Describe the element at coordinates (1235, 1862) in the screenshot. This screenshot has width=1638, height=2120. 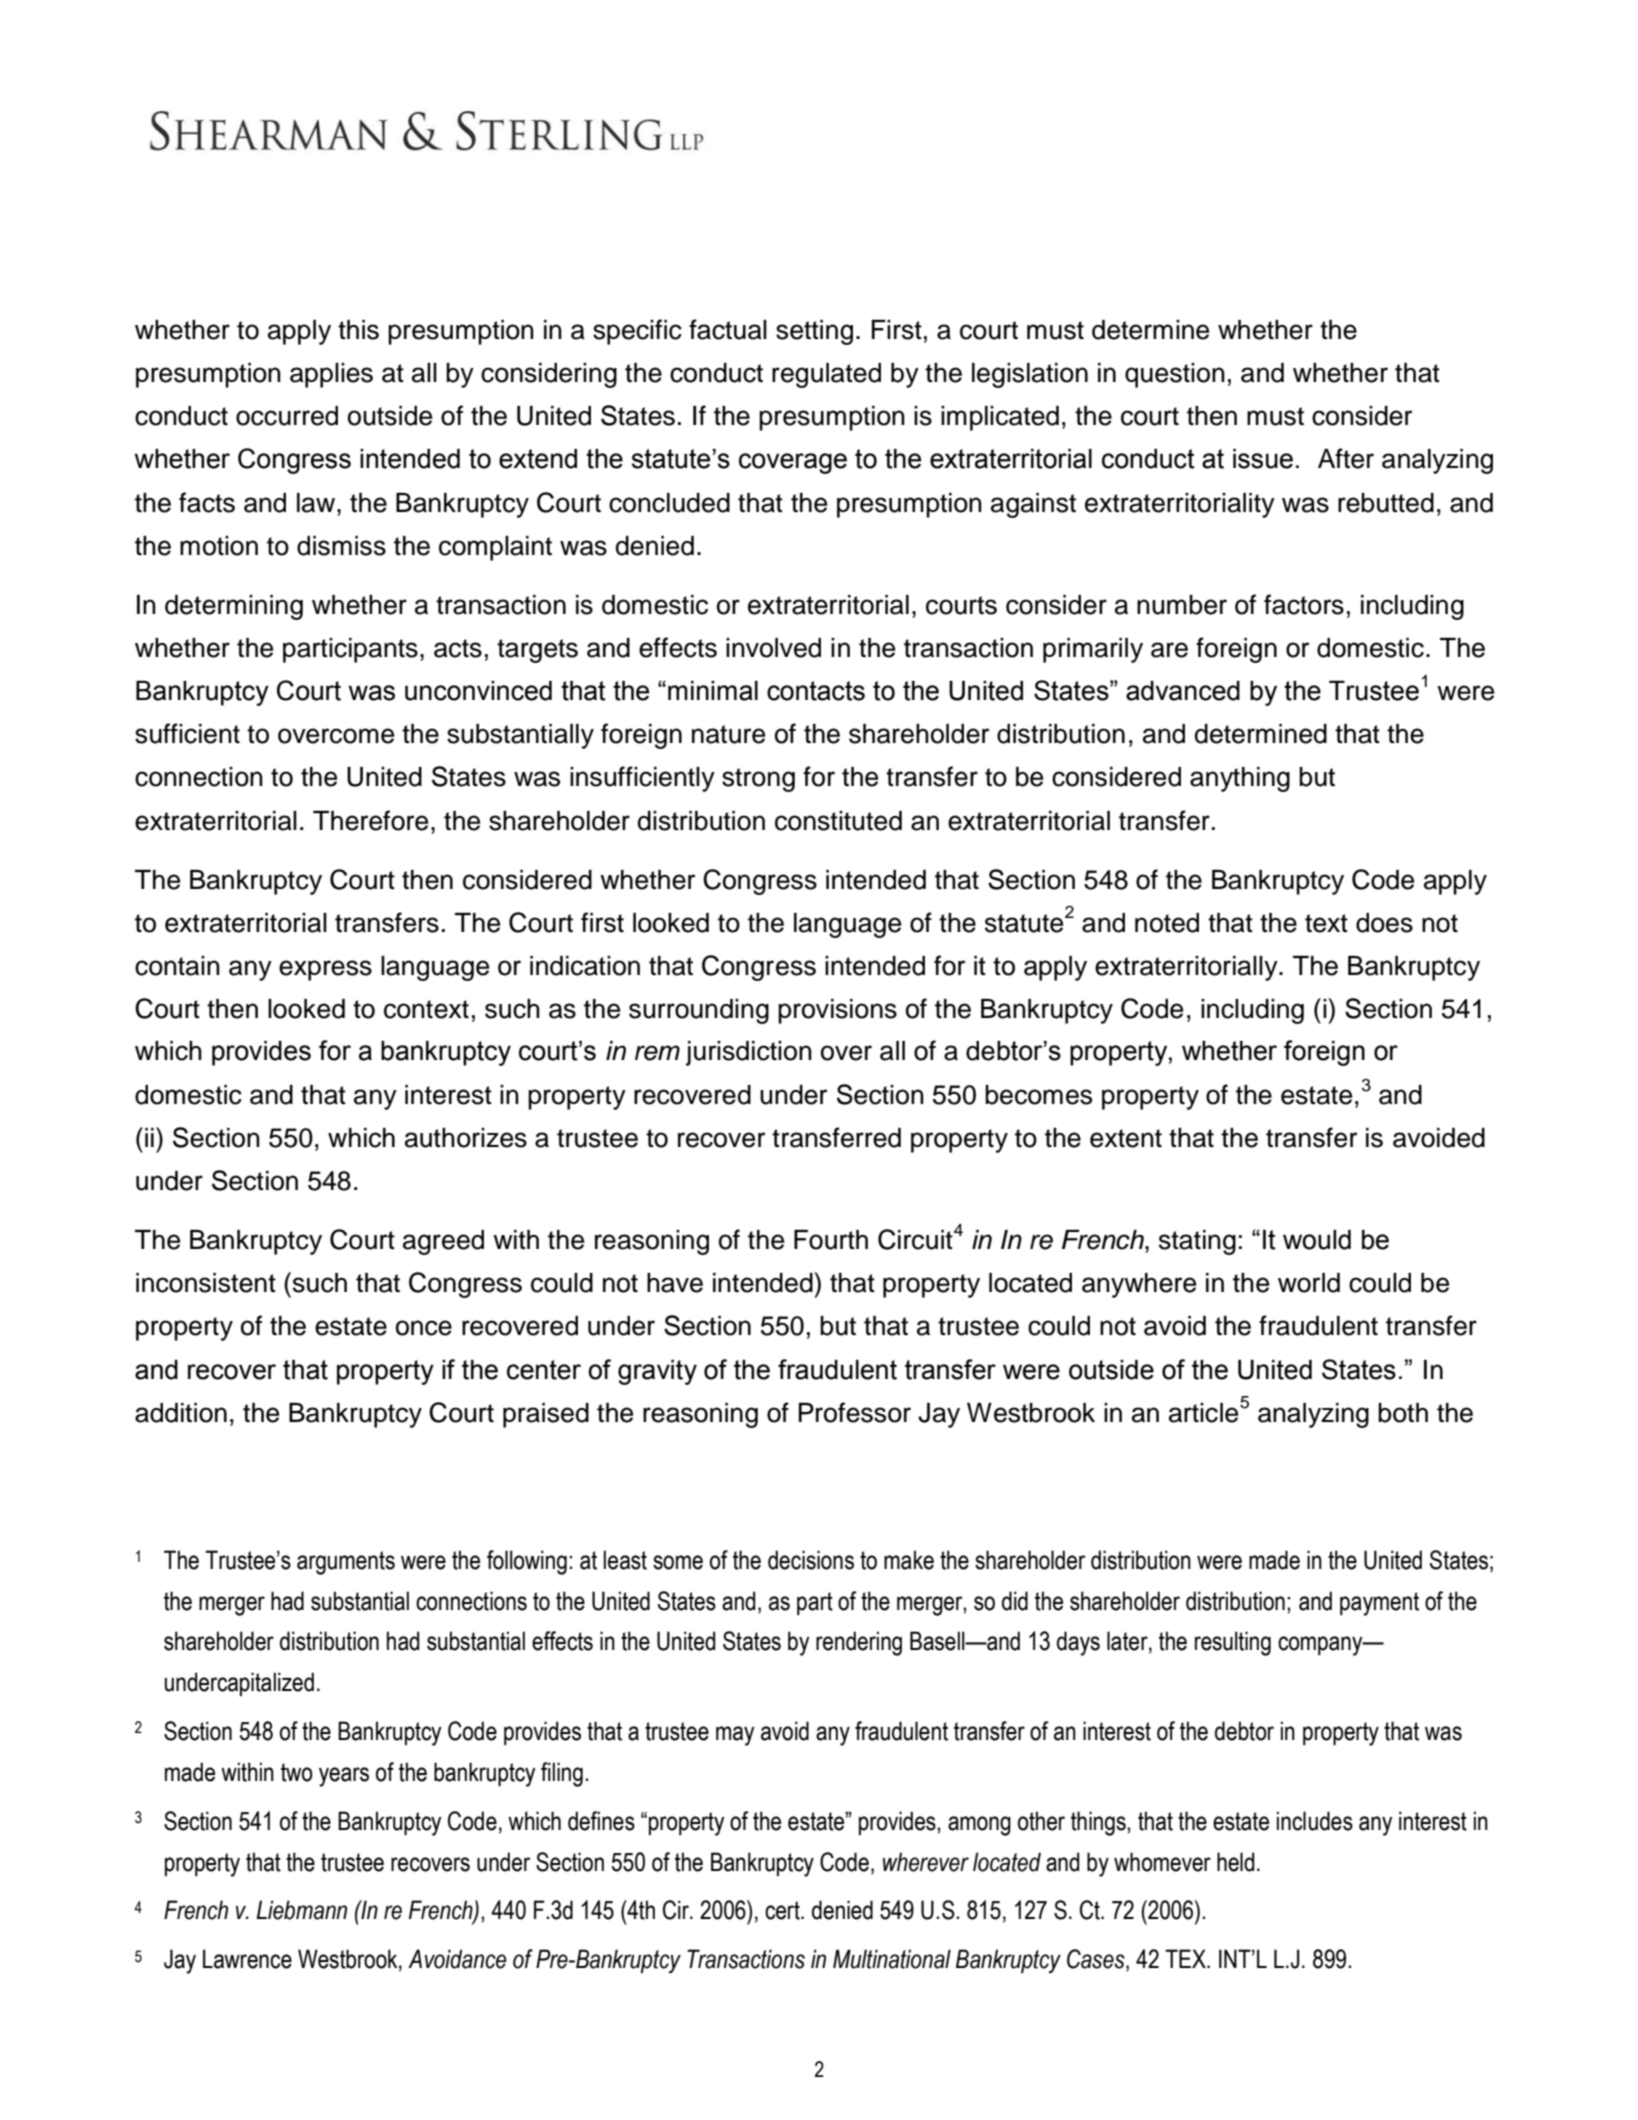
I see `held` at that location.
